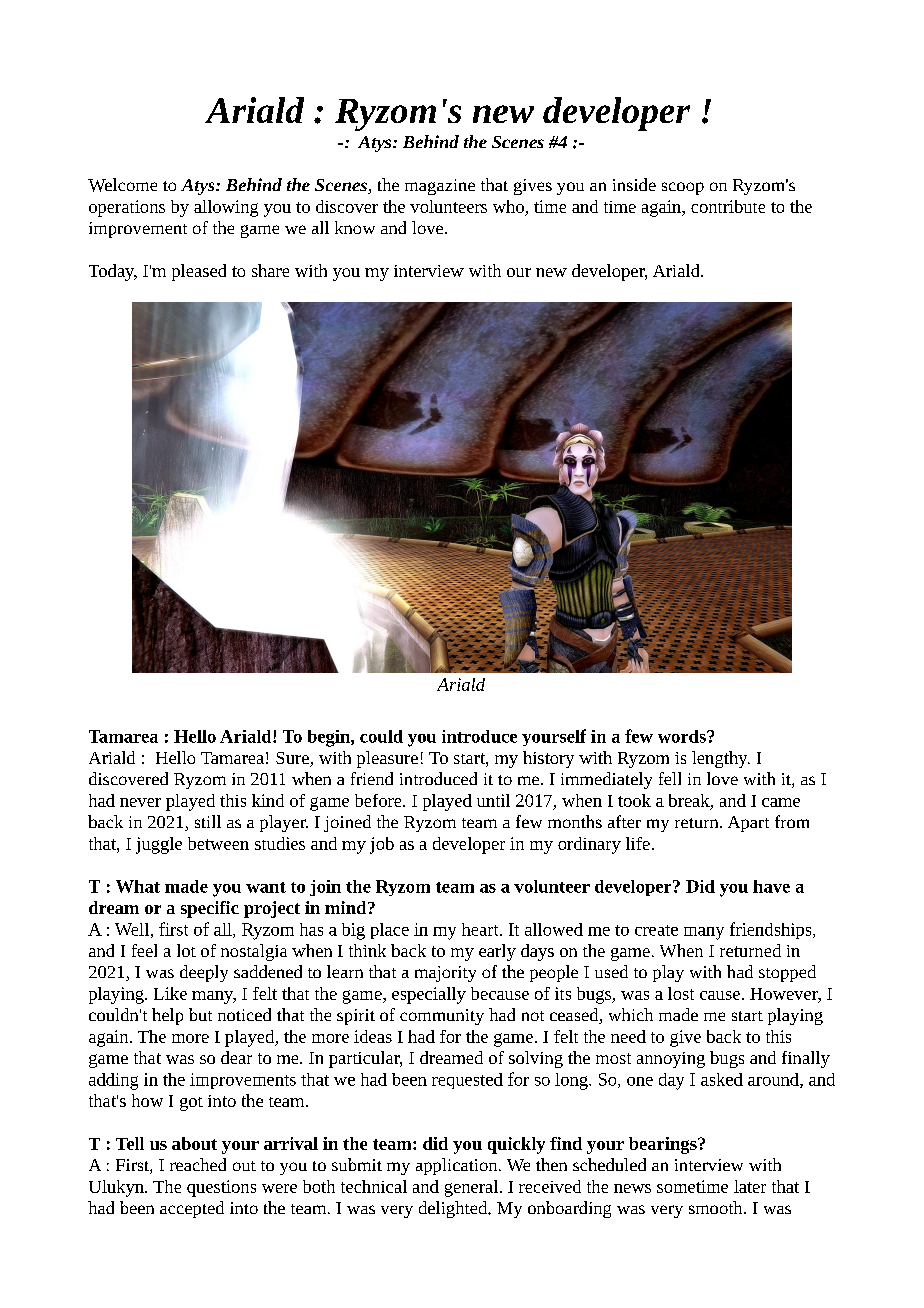 The width and height of the page is (924, 1308). Describe the element at coordinates (198, 1164) in the page. I see `reached` at that location.
